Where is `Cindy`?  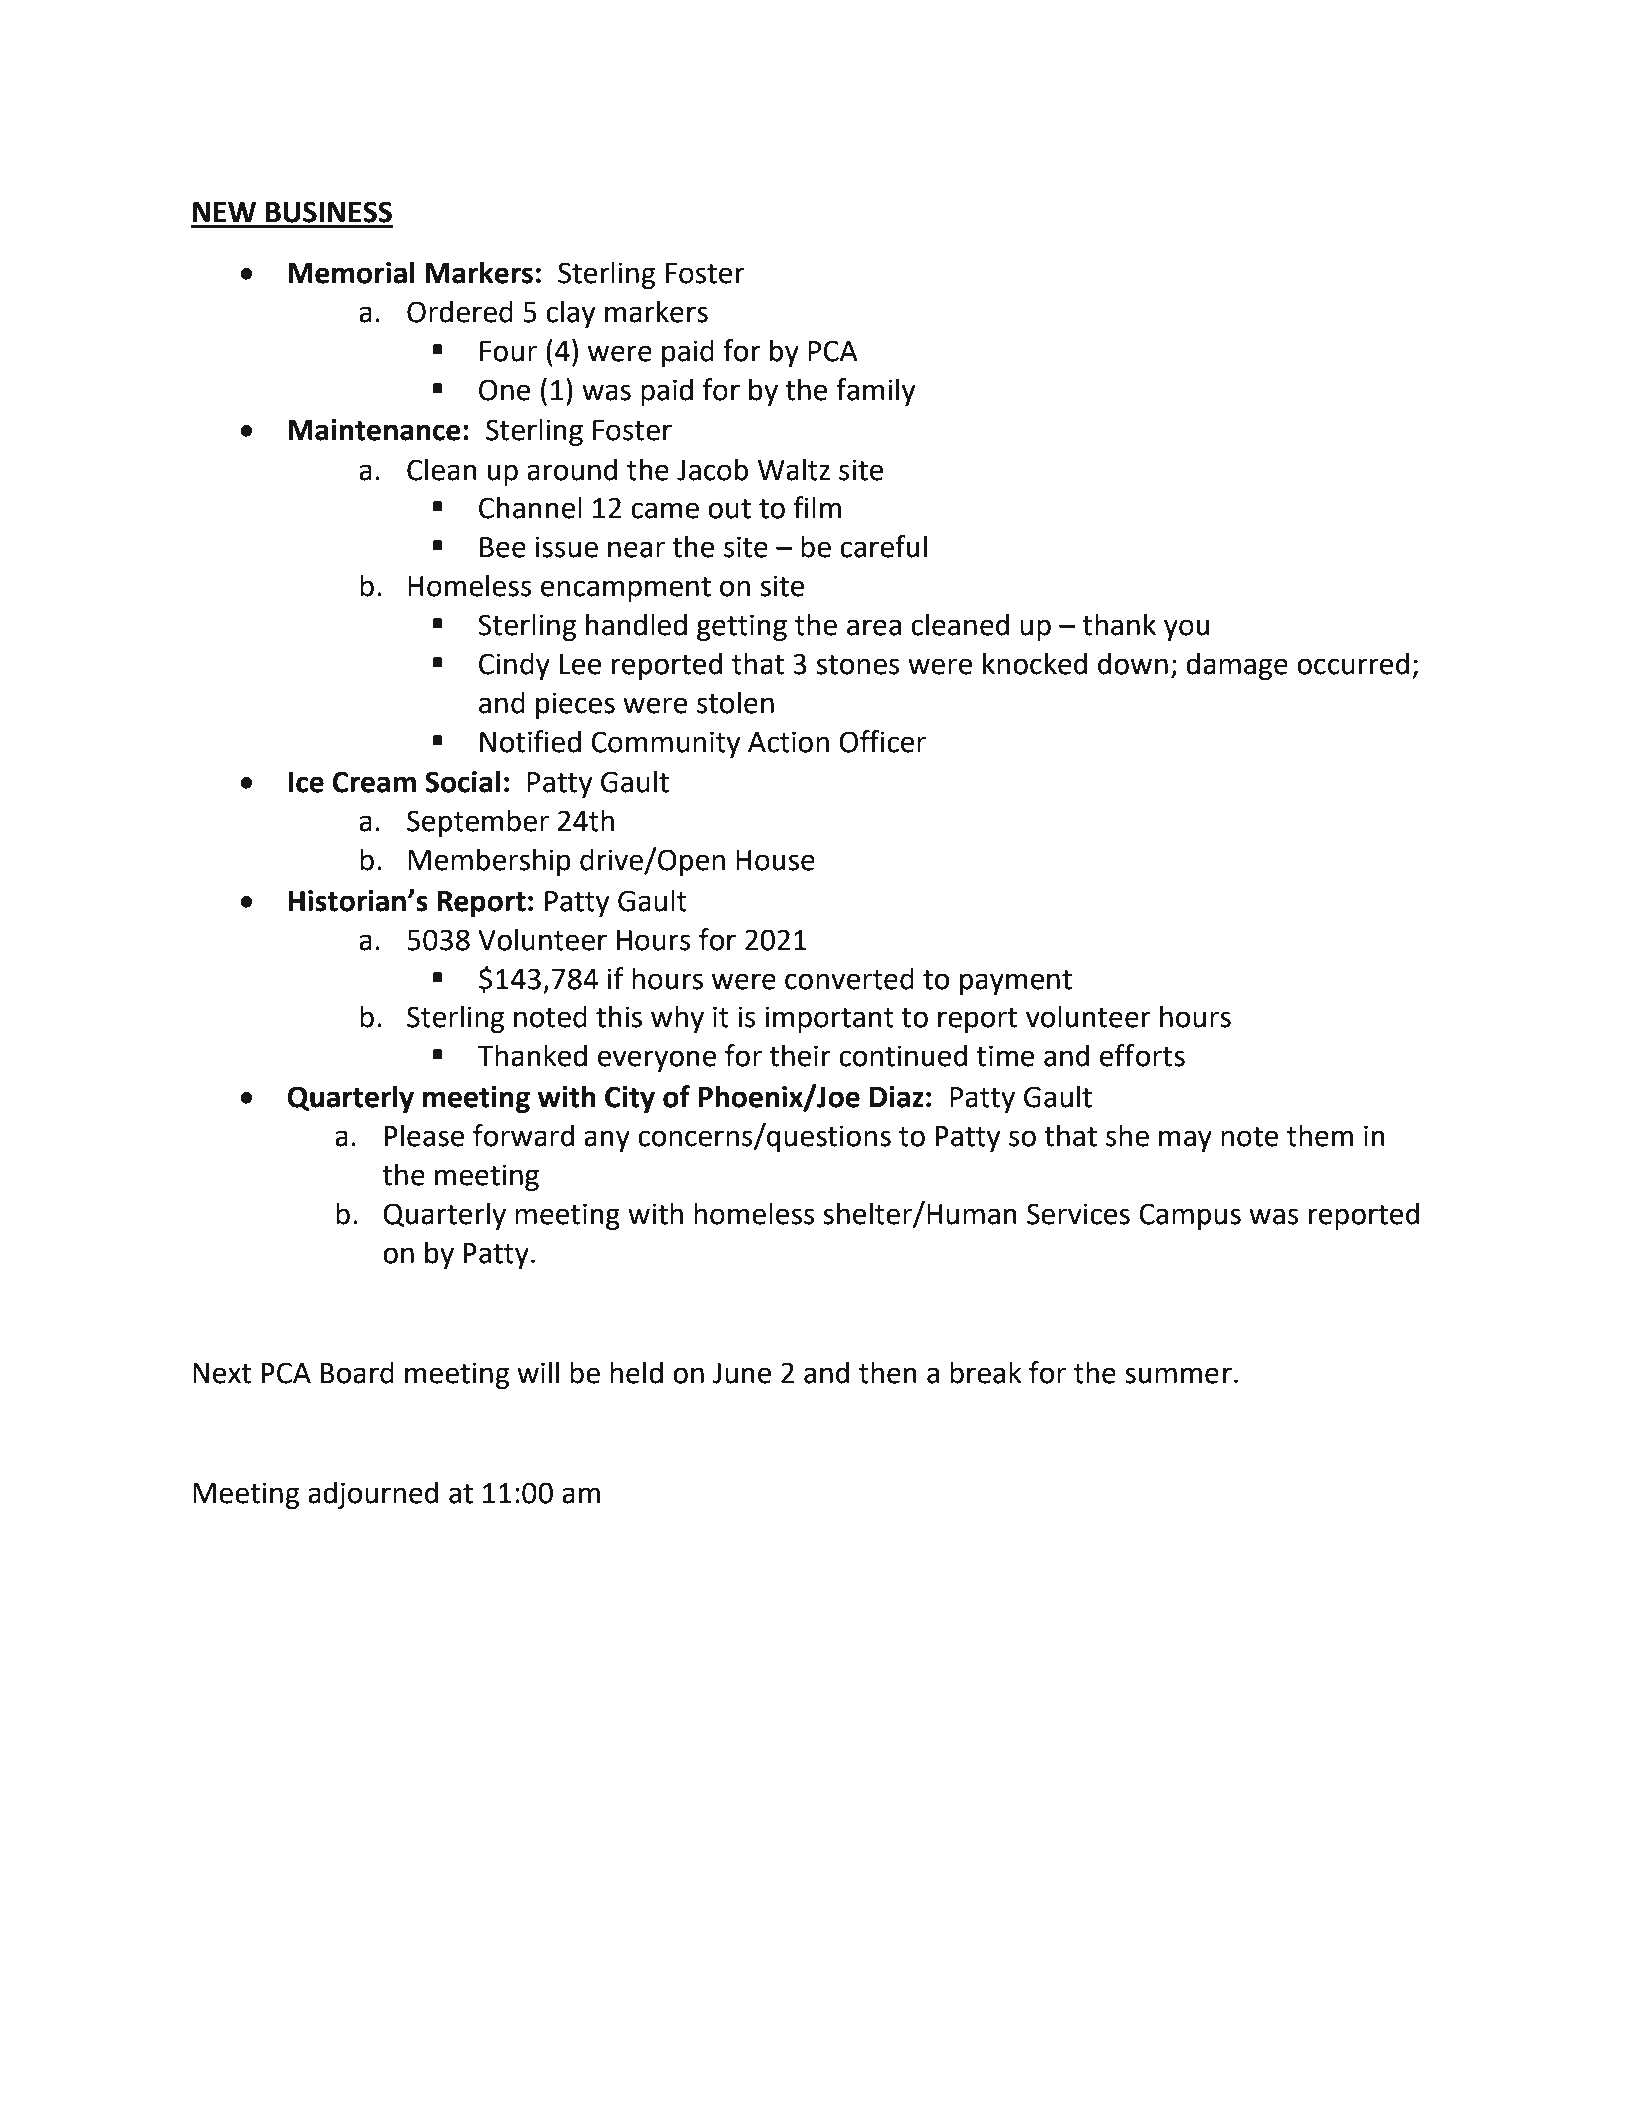 Cindy is located at coordinates (514, 666).
